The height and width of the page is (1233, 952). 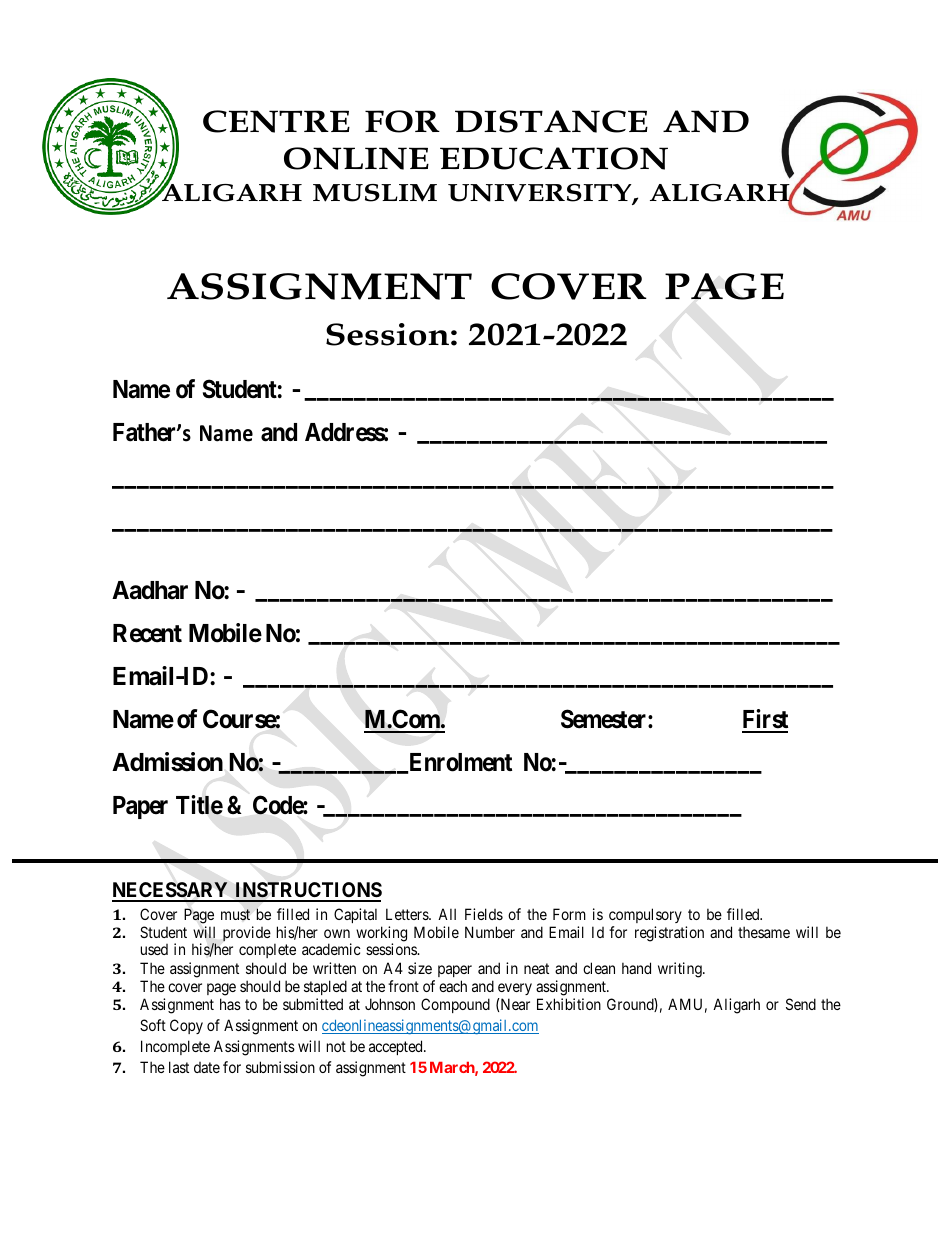 What do you see at coordinates (147, 633) in the page?
I see `Recent` at bounding box center [147, 633].
